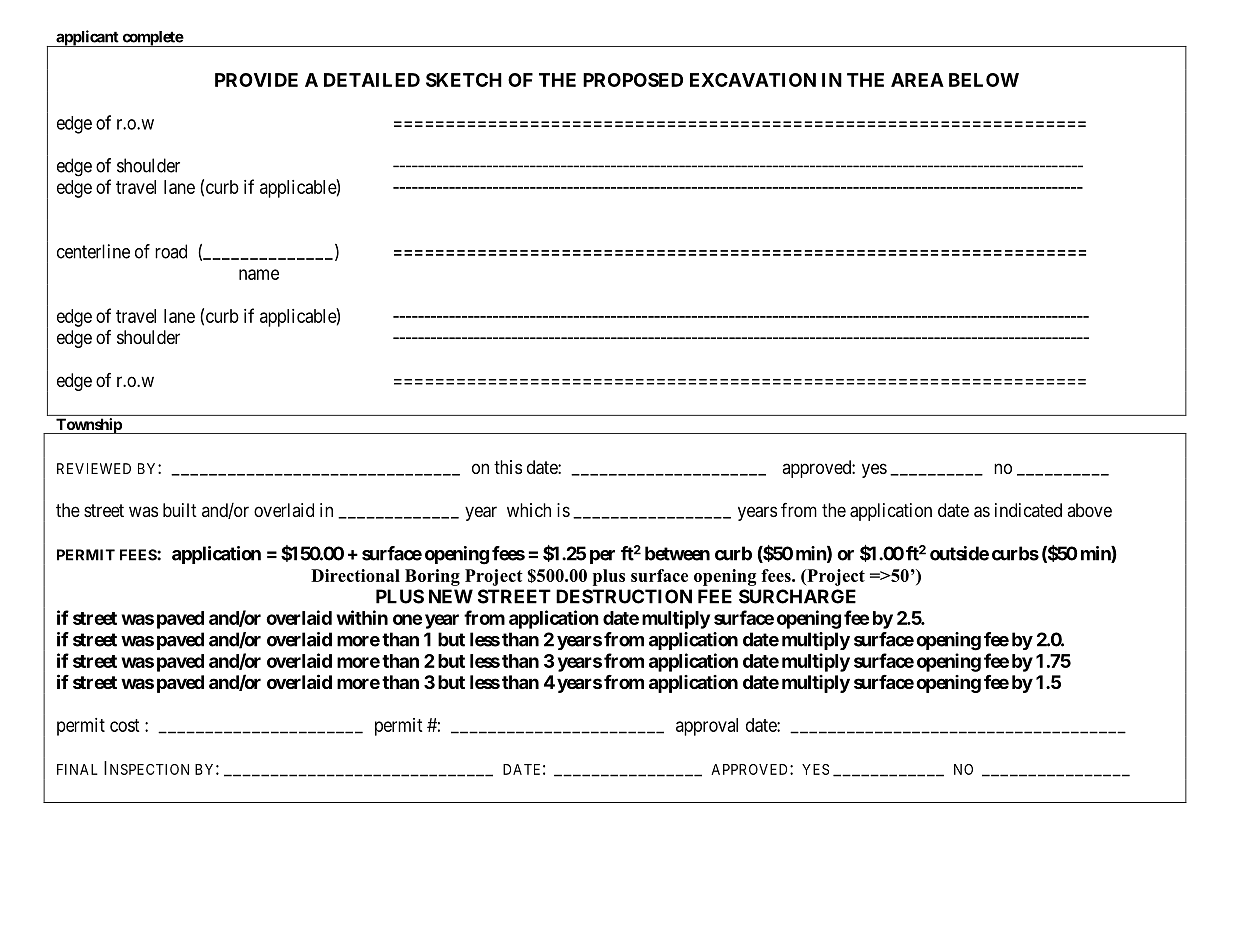 Image resolution: width=1233 pixels, height=952 pixels. What do you see at coordinates (984, 80) in the screenshot?
I see `BELOW` at bounding box center [984, 80].
